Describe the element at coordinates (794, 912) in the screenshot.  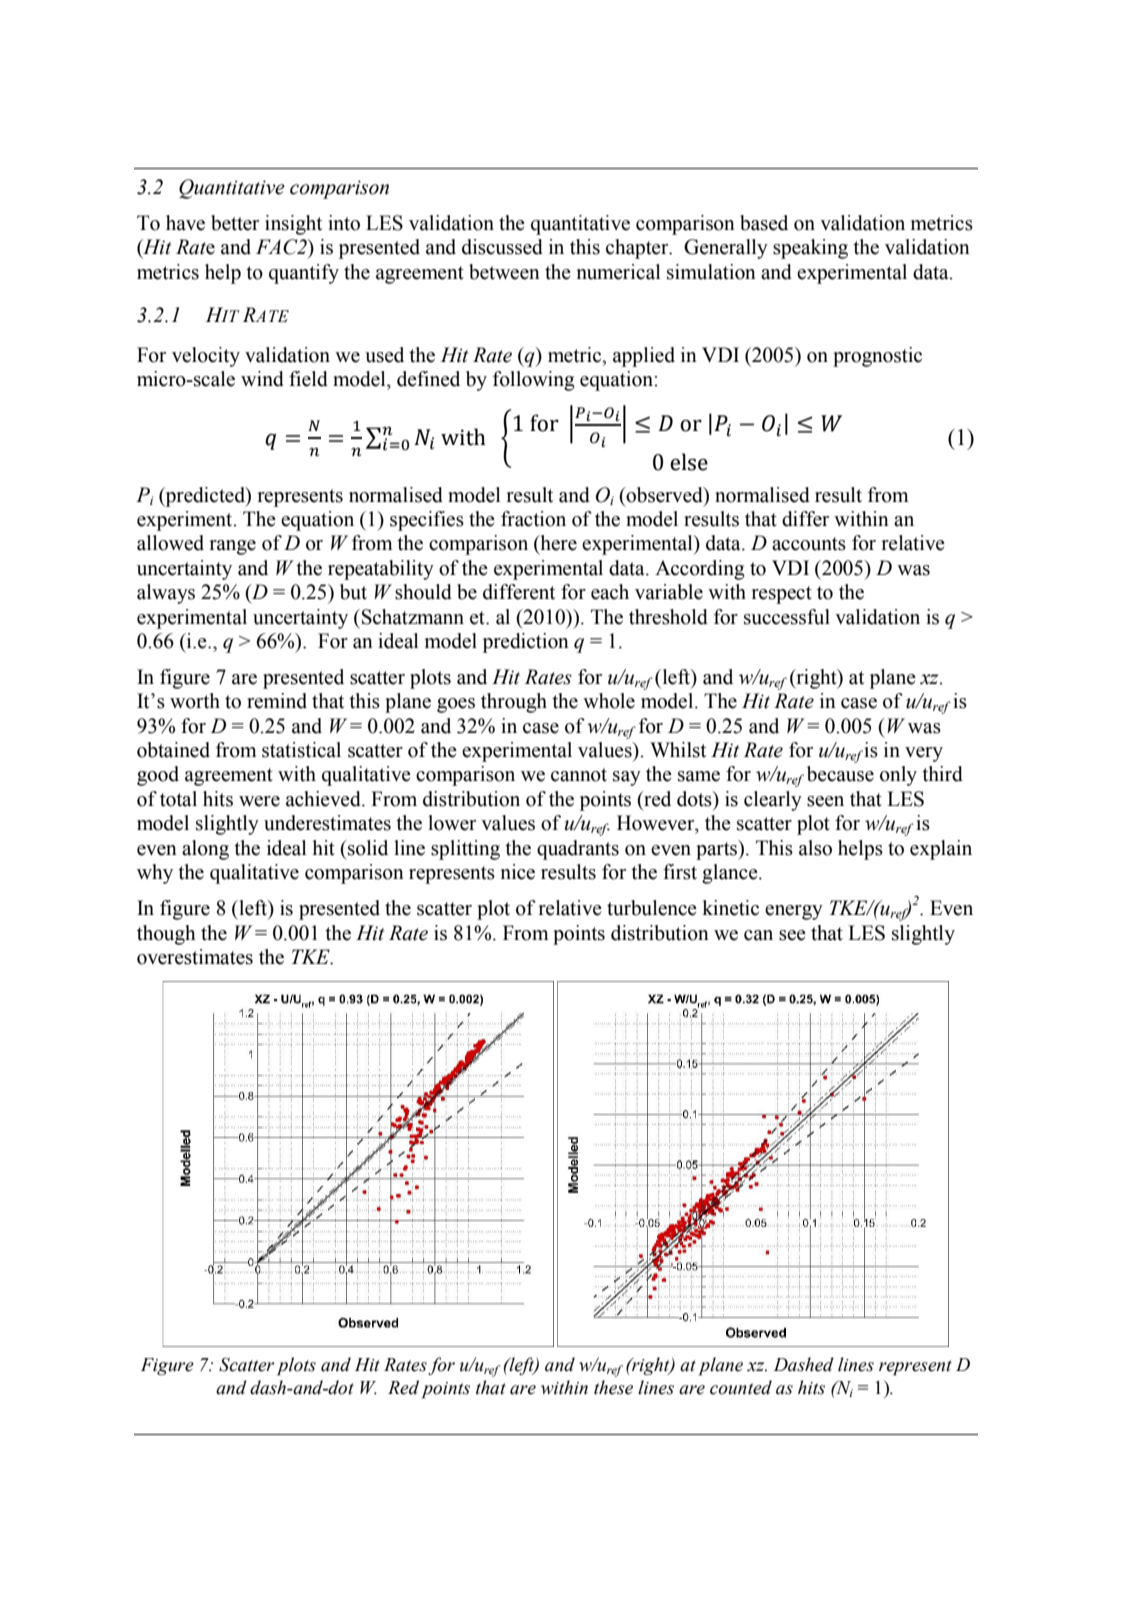
I see `energy` at that location.
